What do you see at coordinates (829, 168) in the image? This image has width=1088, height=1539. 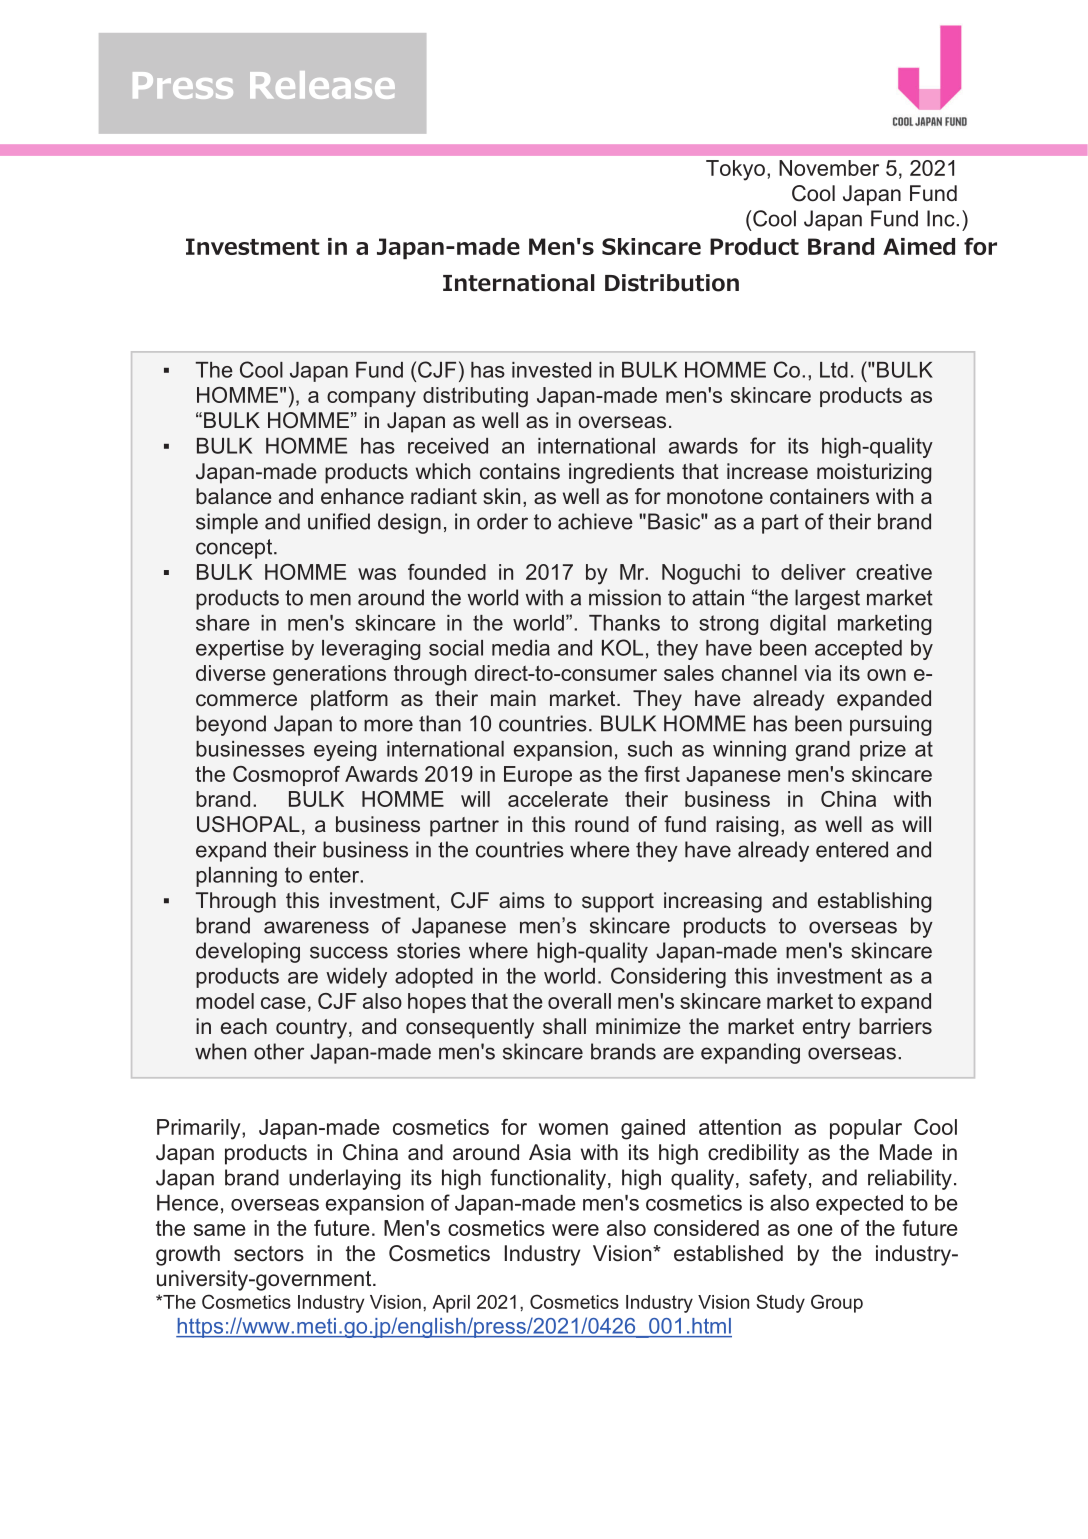 I see `November` at bounding box center [829, 168].
